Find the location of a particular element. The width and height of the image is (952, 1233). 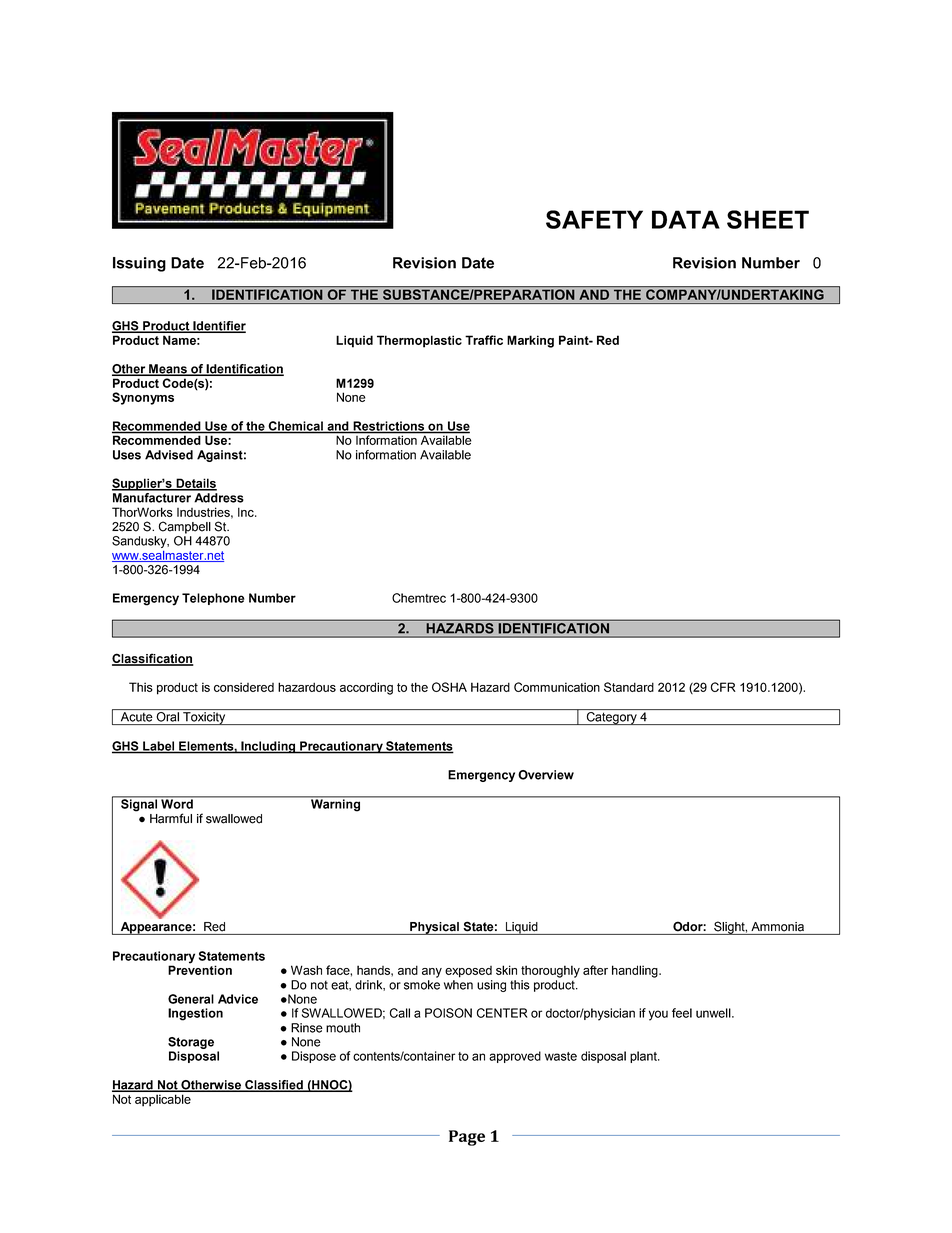

Harmful is located at coordinates (171, 818).
